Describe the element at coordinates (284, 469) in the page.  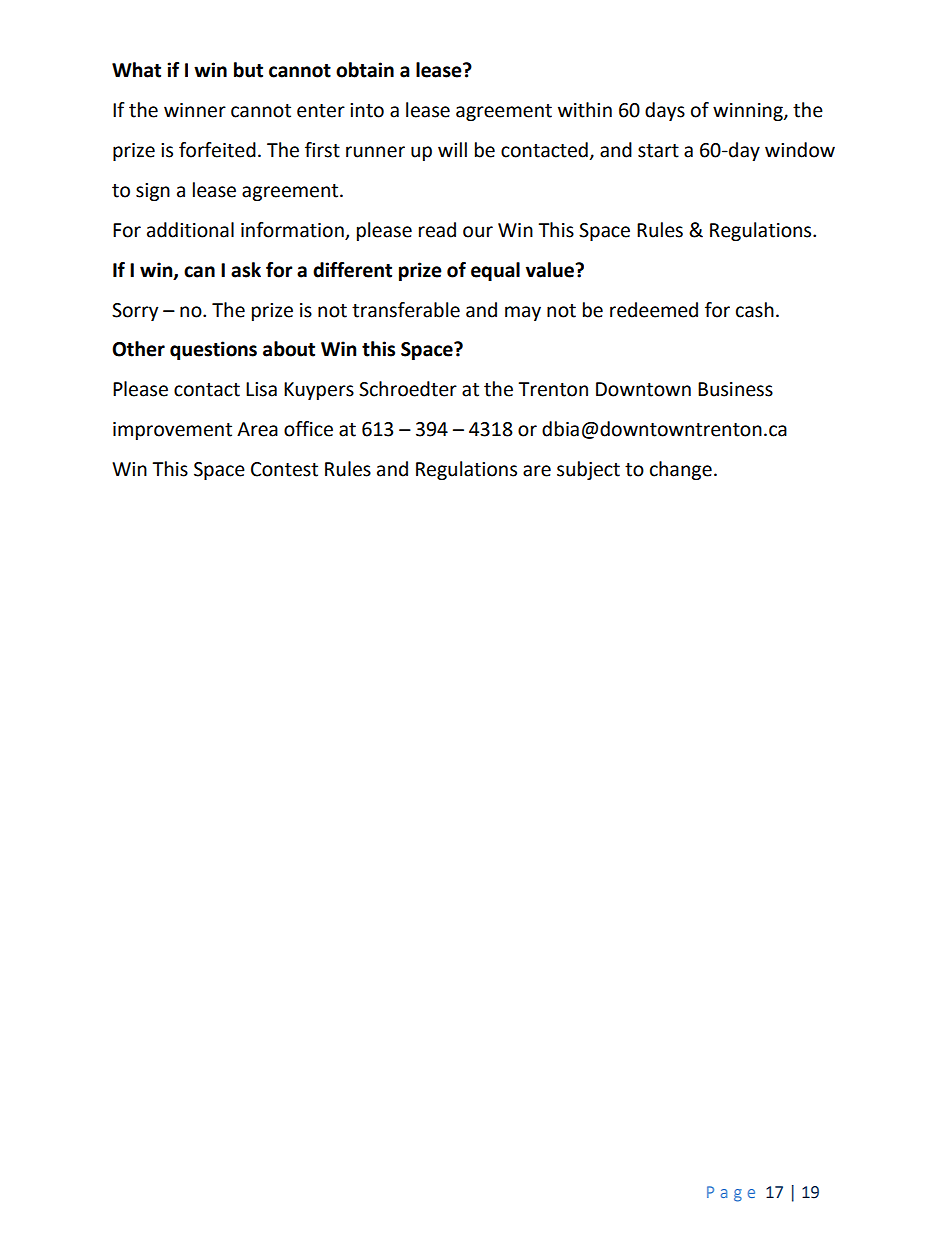
I see `Contest` at that location.
